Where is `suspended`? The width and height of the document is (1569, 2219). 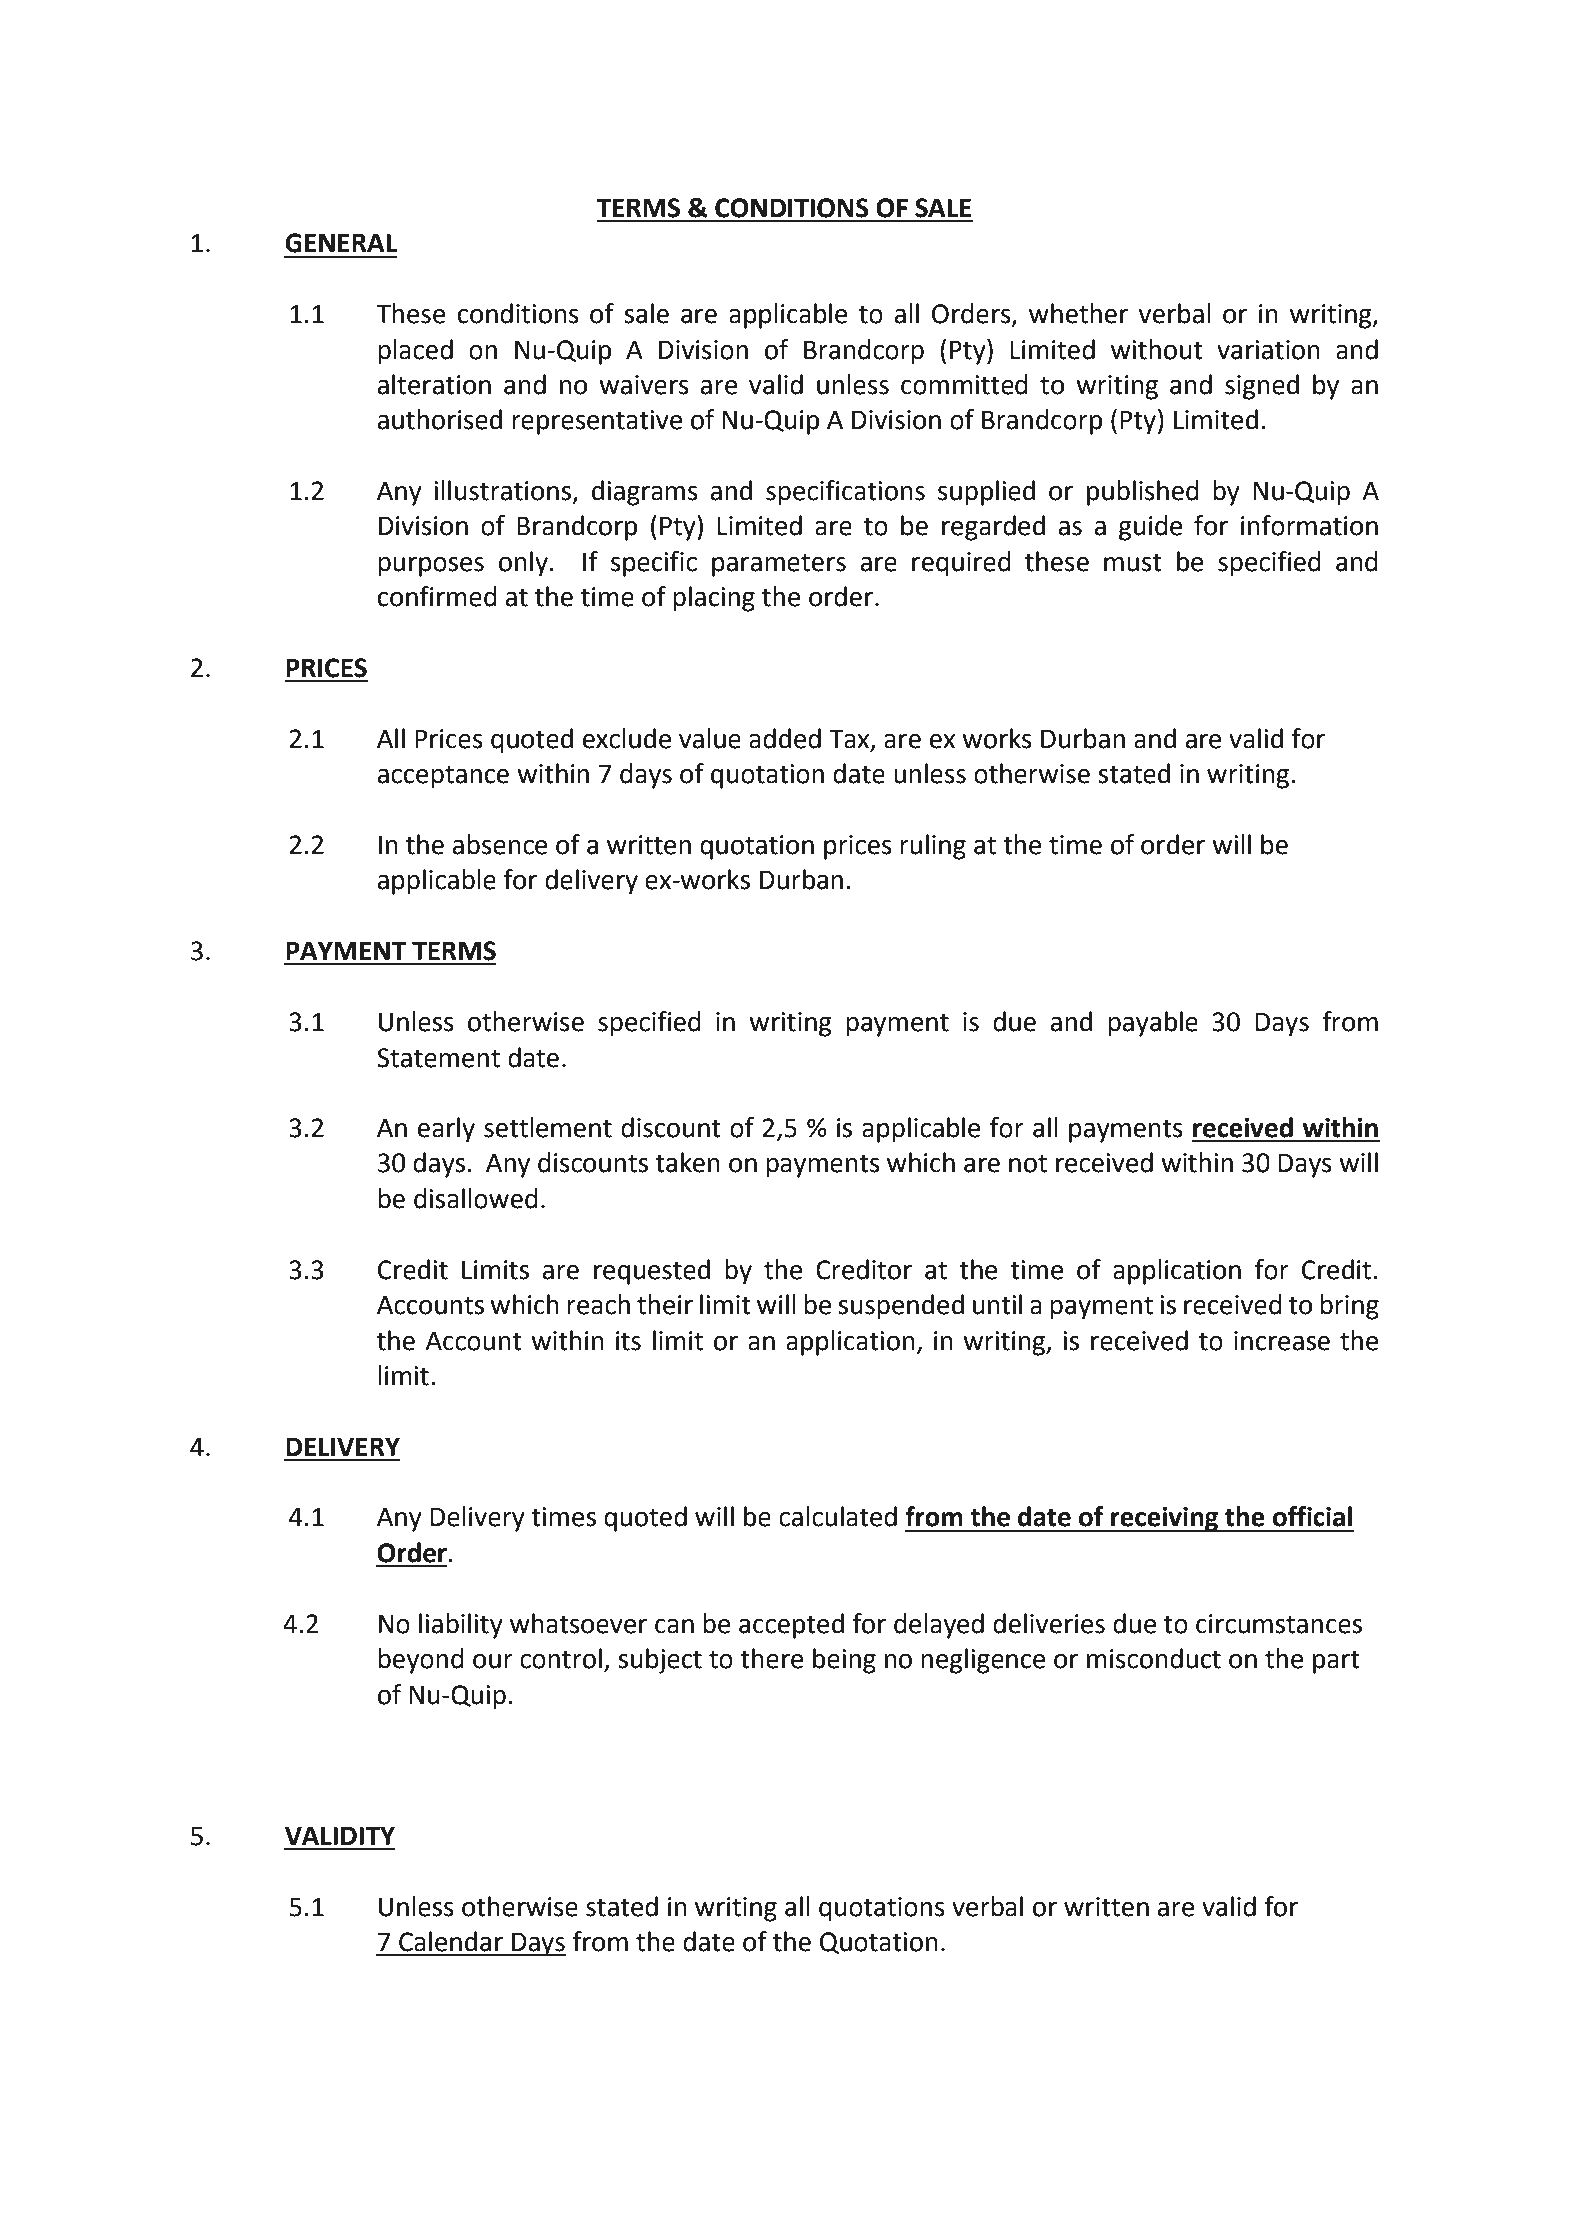
suspended is located at coordinates (901, 1307).
